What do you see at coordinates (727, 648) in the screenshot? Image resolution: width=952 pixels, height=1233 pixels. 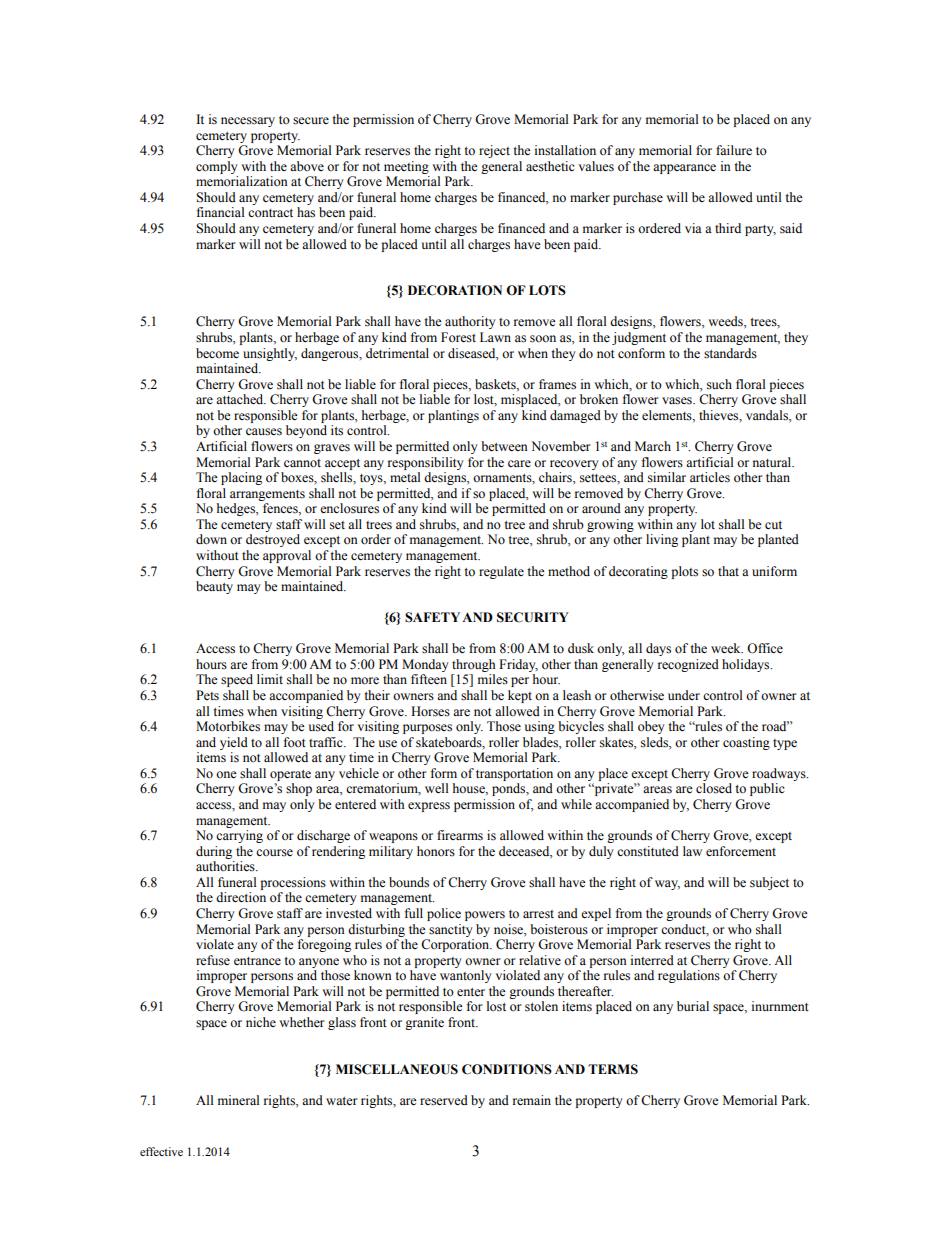 I see `week` at bounding box center [727, 648].
